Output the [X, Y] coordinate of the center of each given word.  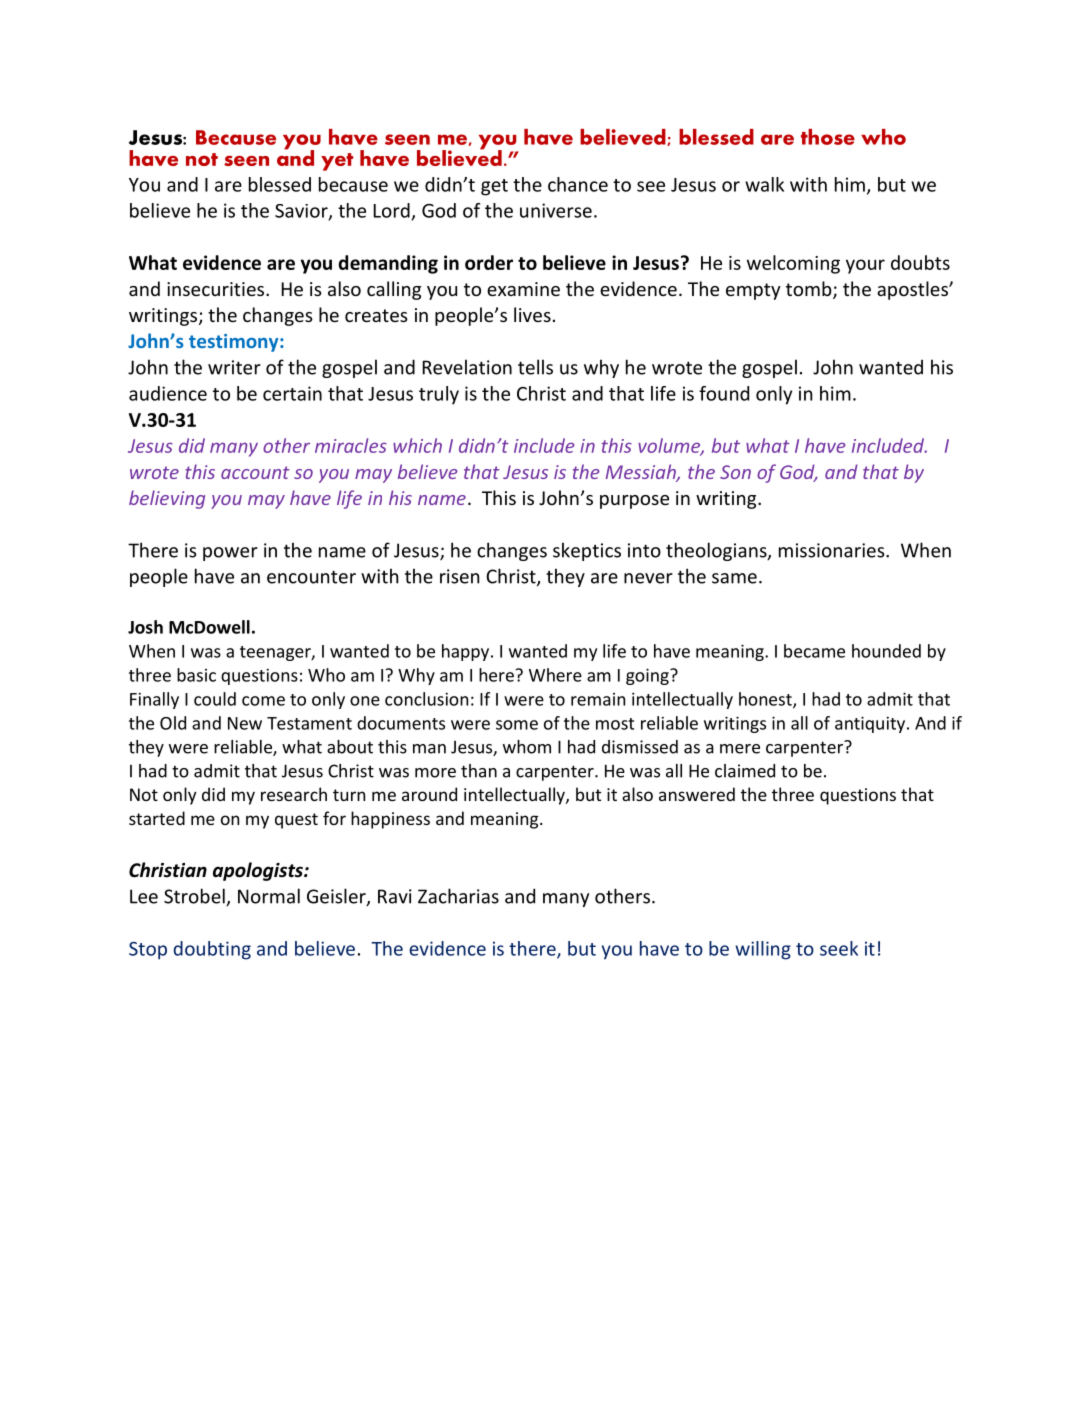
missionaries [833, 550]
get [494, 187]
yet [337, 162]
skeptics [587, 551]
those [828, 137]
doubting [212, 950]
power [230, 554]
